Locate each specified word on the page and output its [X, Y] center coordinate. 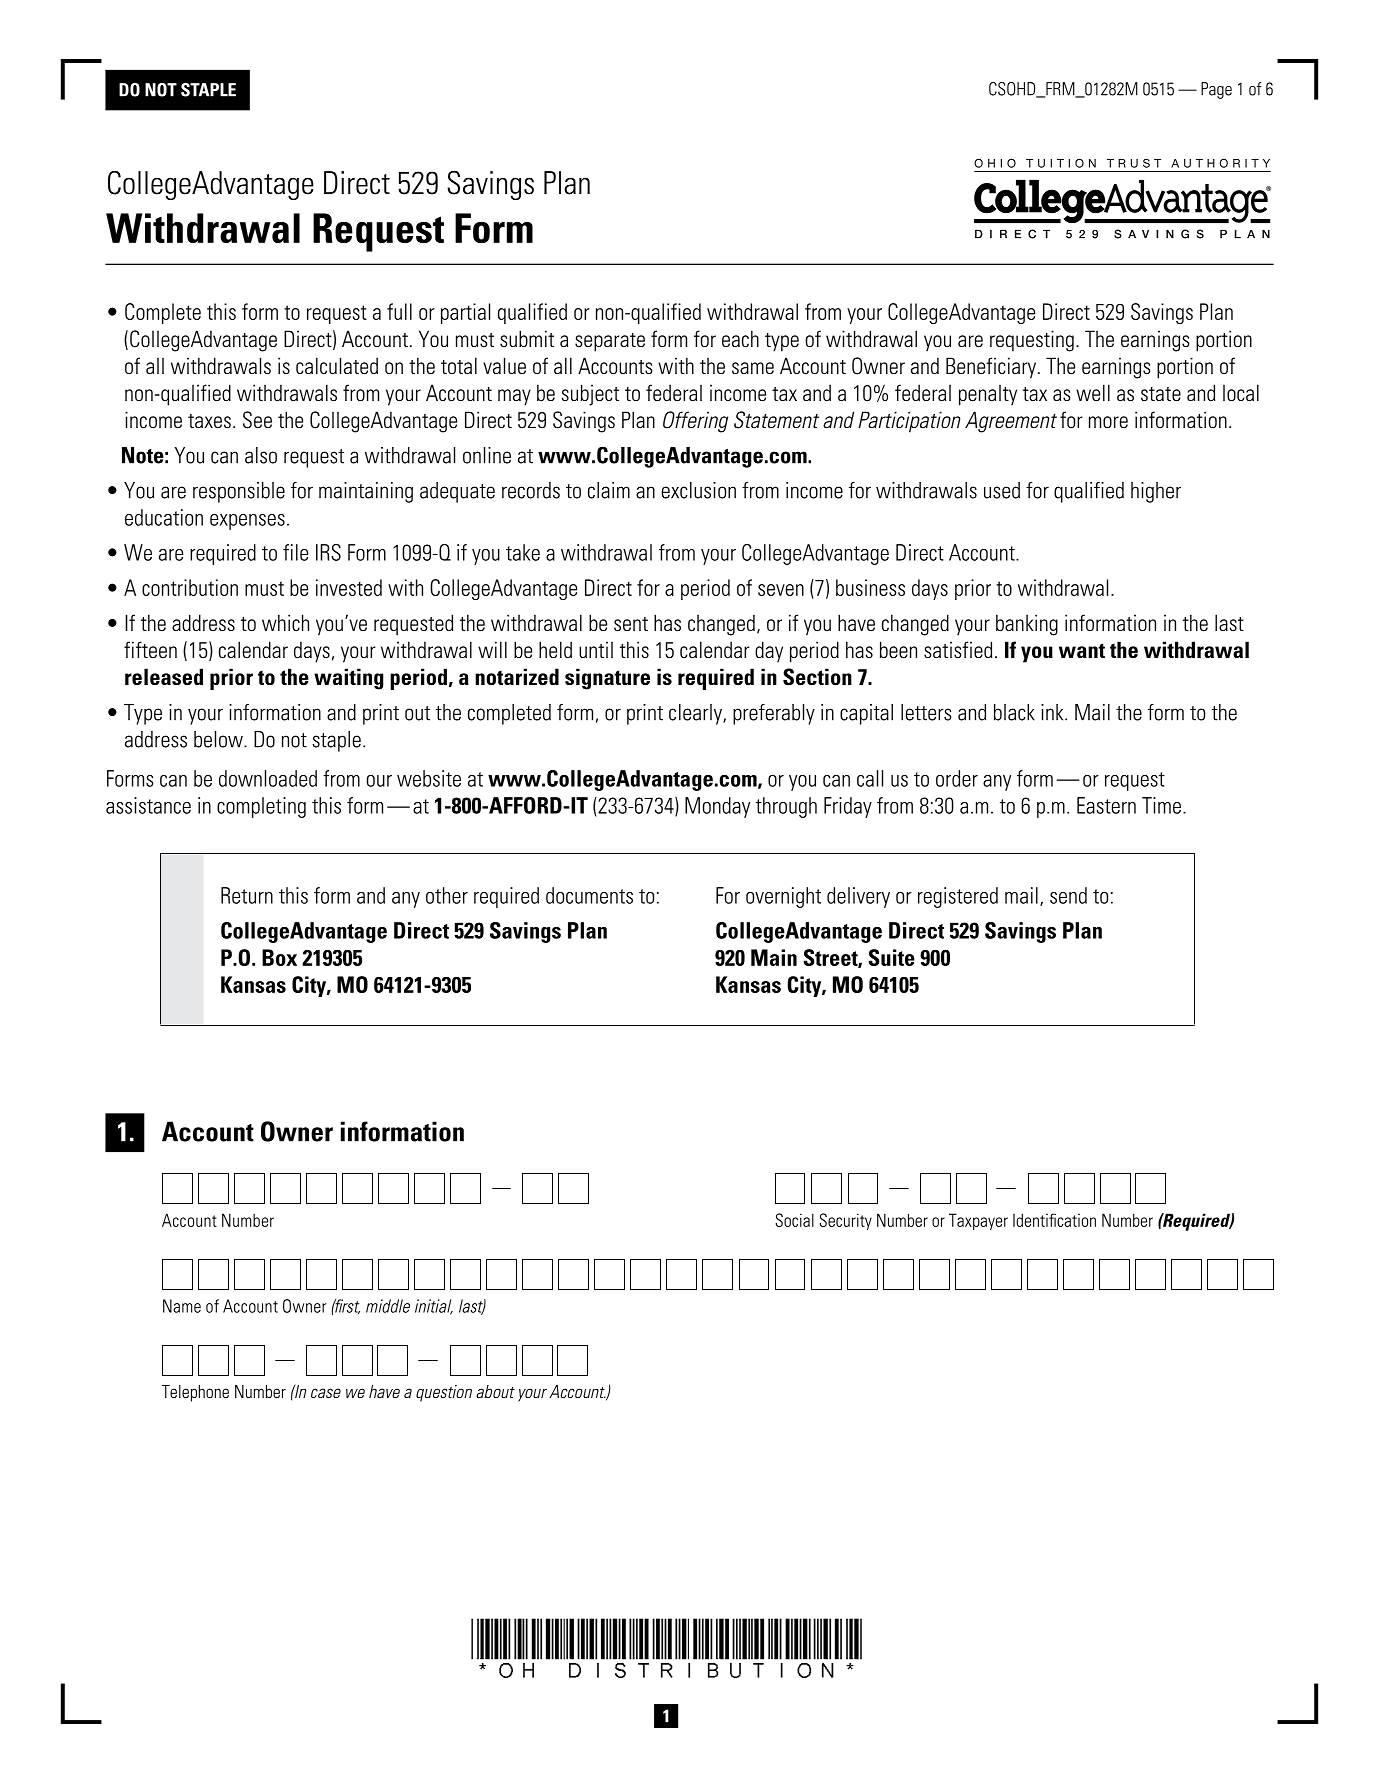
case [326, 1393]
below [219, 739]
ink [1053, 712]
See [257, 420]
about [495, 1391]
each [740, 338]
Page [1216, 90]
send [1068, 895]
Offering [695, 422]
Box [279, 957]
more [1108, 422]
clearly [696, 714]
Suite [891, 957]
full [399, 311]
